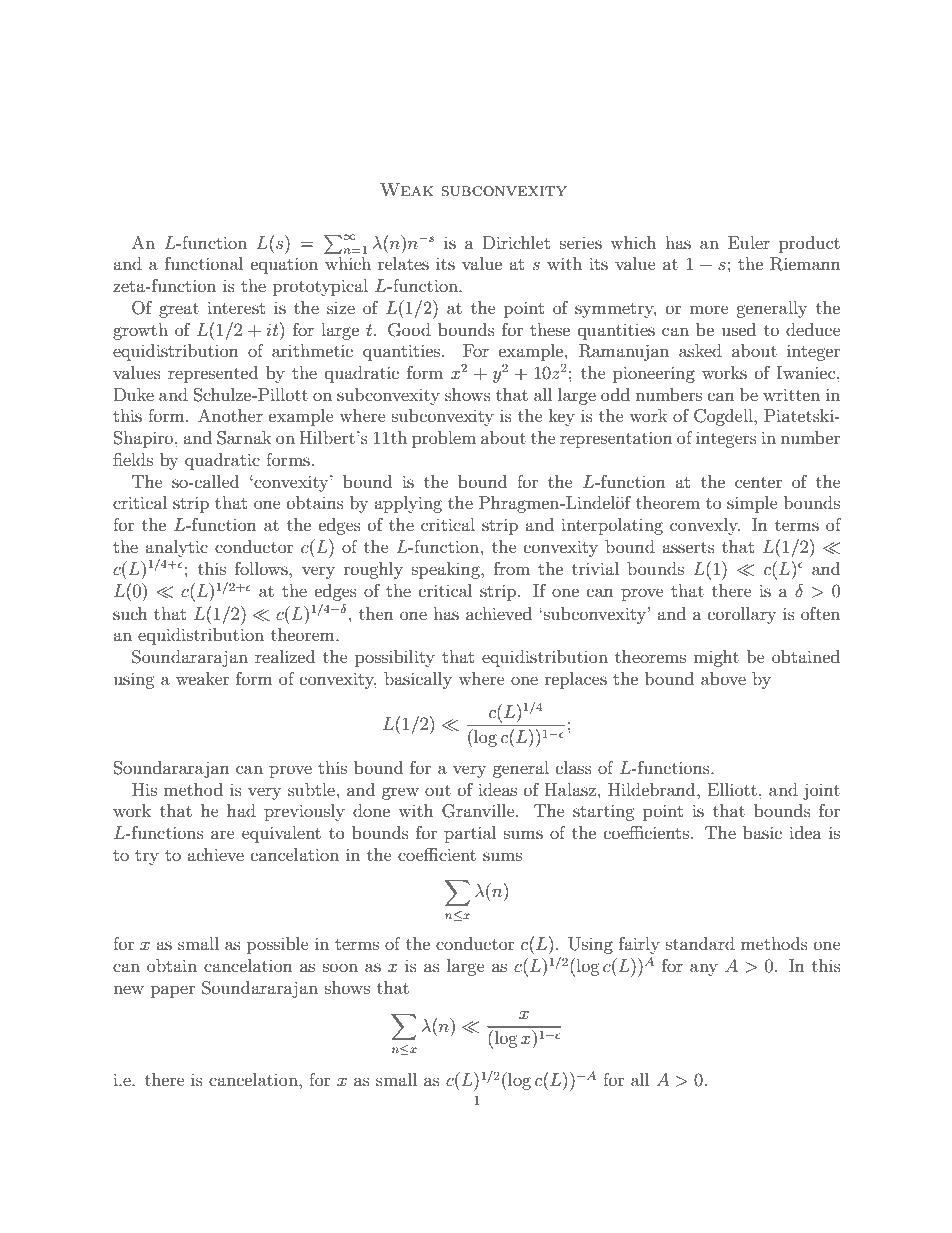  What do you see at coordinates (516, 242) in the page?
I see `Dirichlet` at bounding box center [516, 242].
